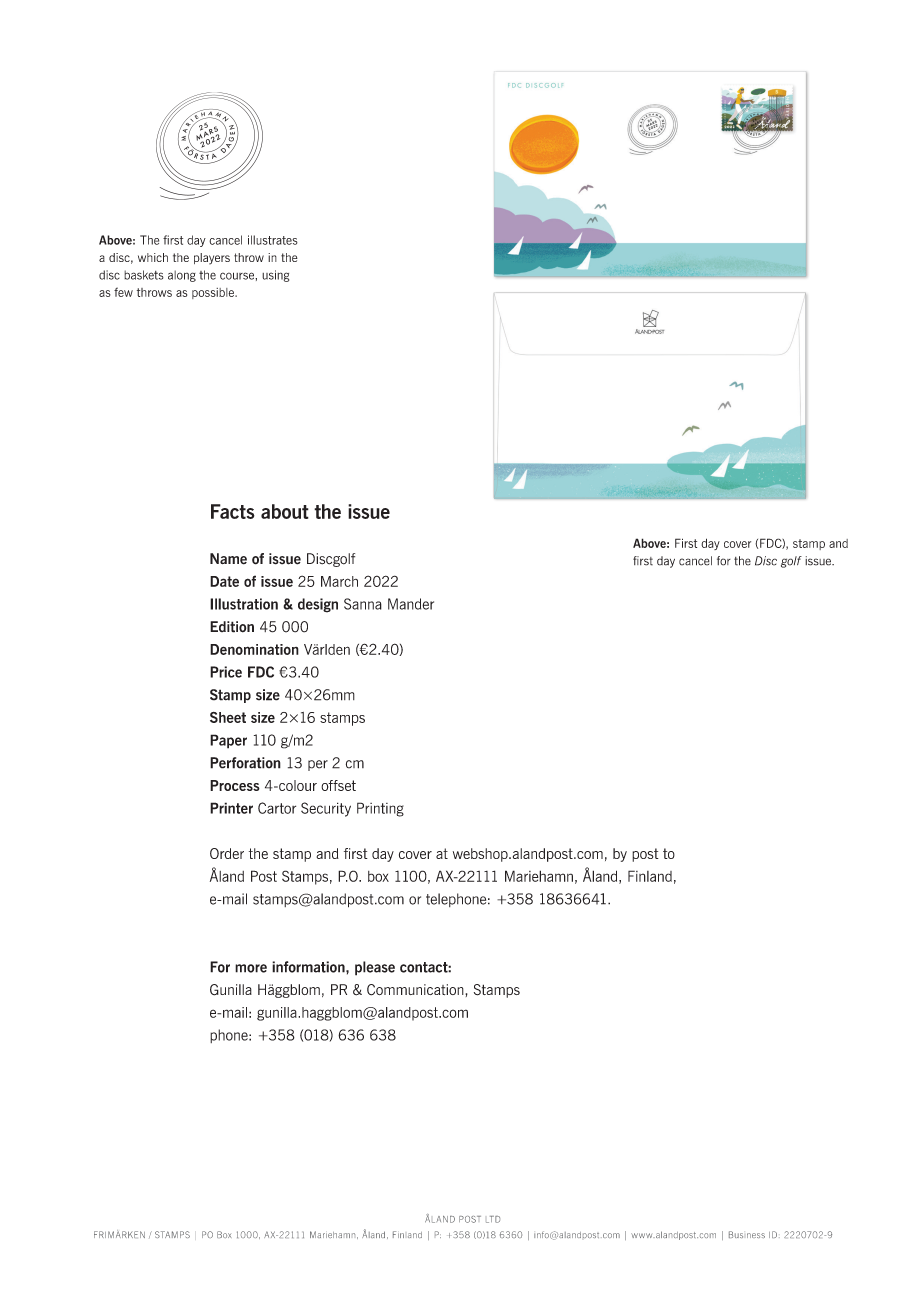 This page has height=1308, width=924. Describe the element at coordinates (273, 240) in the page. I see `illustrates` at that location.
